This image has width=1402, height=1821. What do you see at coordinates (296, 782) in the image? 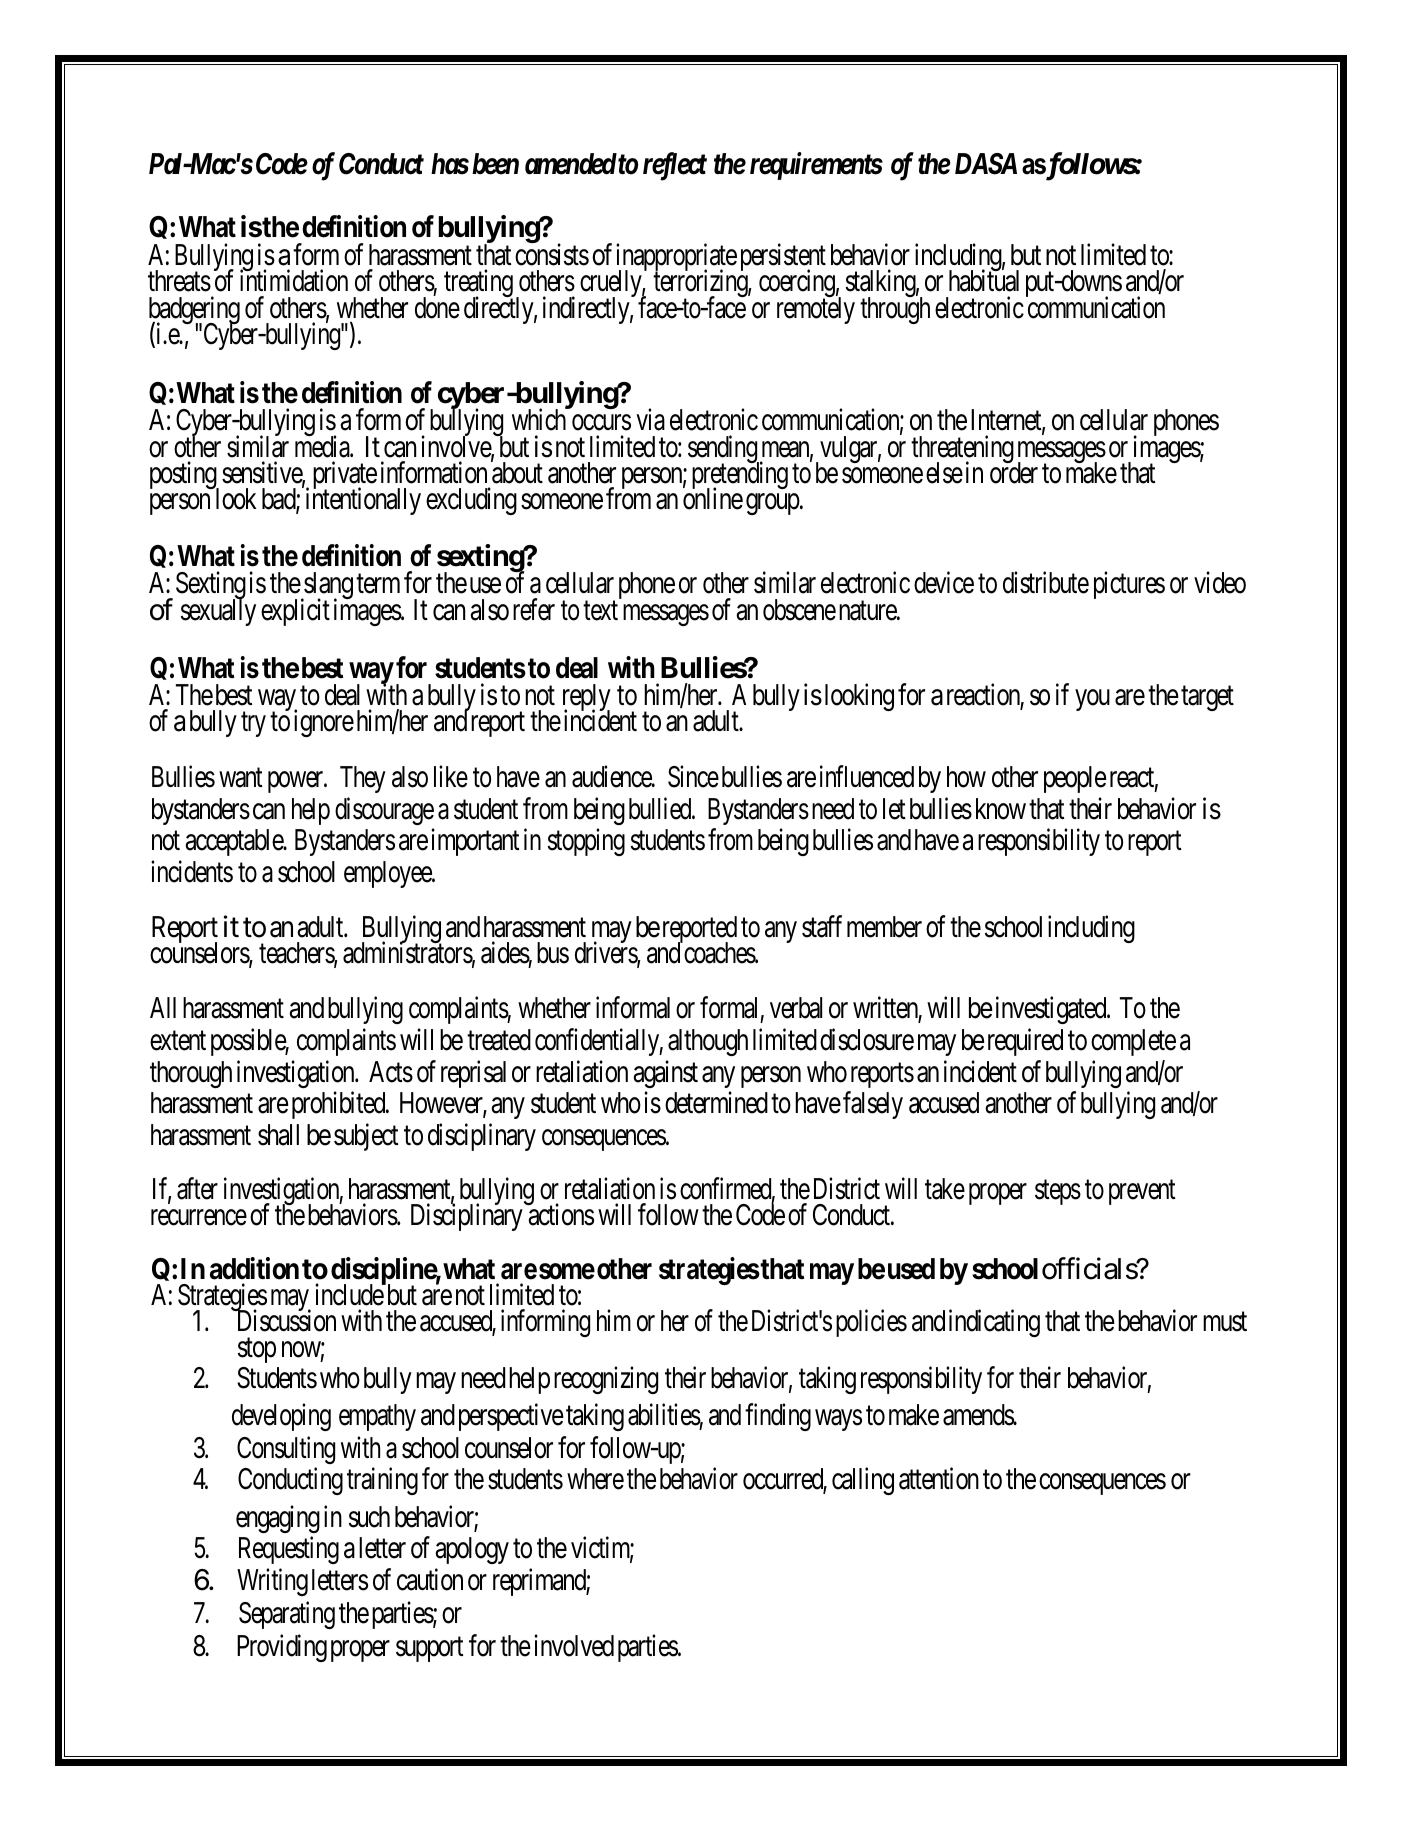
I see `power` at bounding box center [296, 782].
